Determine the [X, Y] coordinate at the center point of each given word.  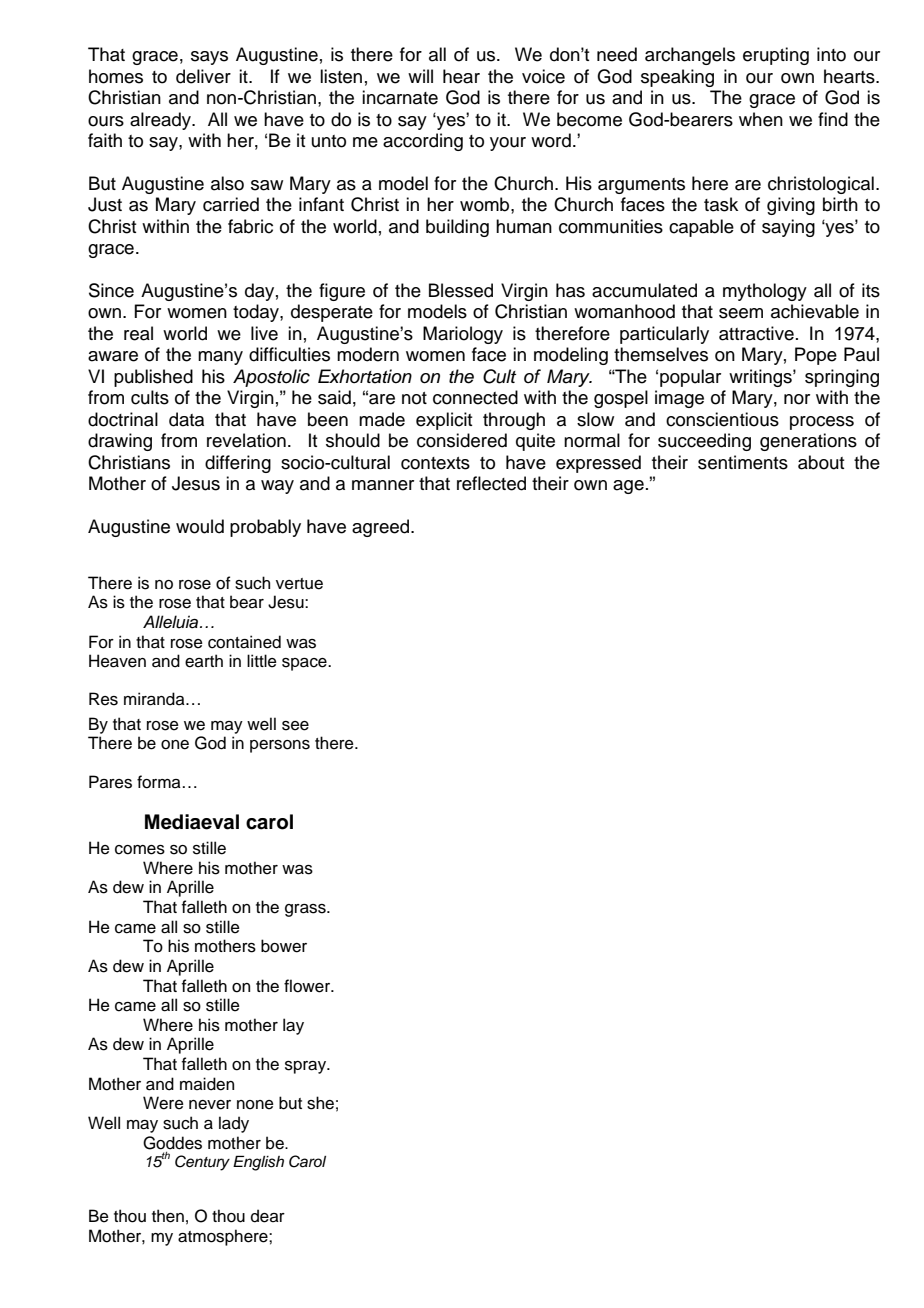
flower [308, 986]
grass [306, 910]
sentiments [743, 462]
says [209, 58]
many [220, 358]
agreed [382, 528]
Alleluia [172, 622]
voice [543, 76]
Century [202, 1163]
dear [268, 1216]
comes [140, 850]
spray [307, 1067]
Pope [816, 356]
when [761, 119]
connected [475, 397]
